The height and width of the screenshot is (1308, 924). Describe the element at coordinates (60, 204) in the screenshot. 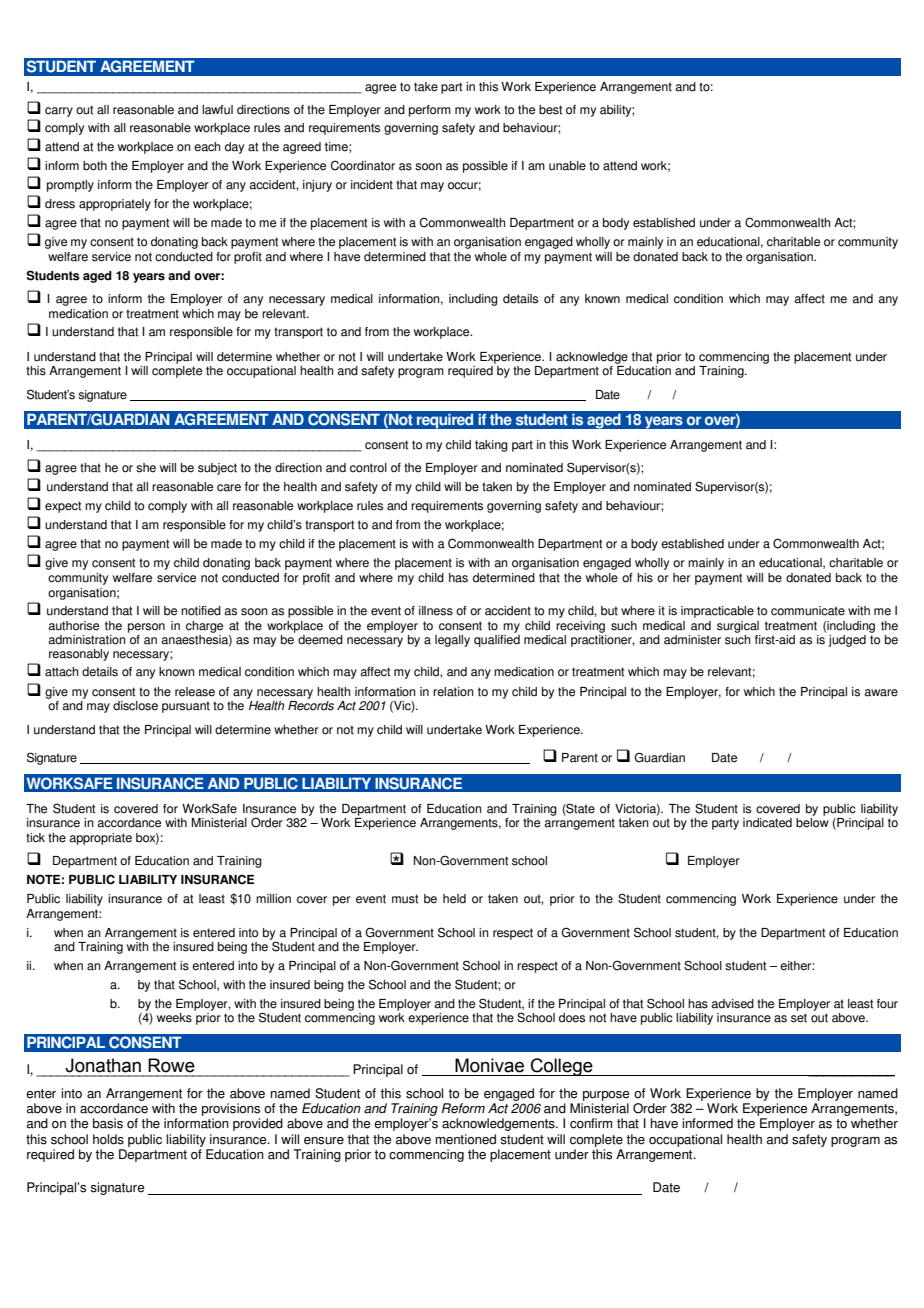

I see `dress` at that location.
